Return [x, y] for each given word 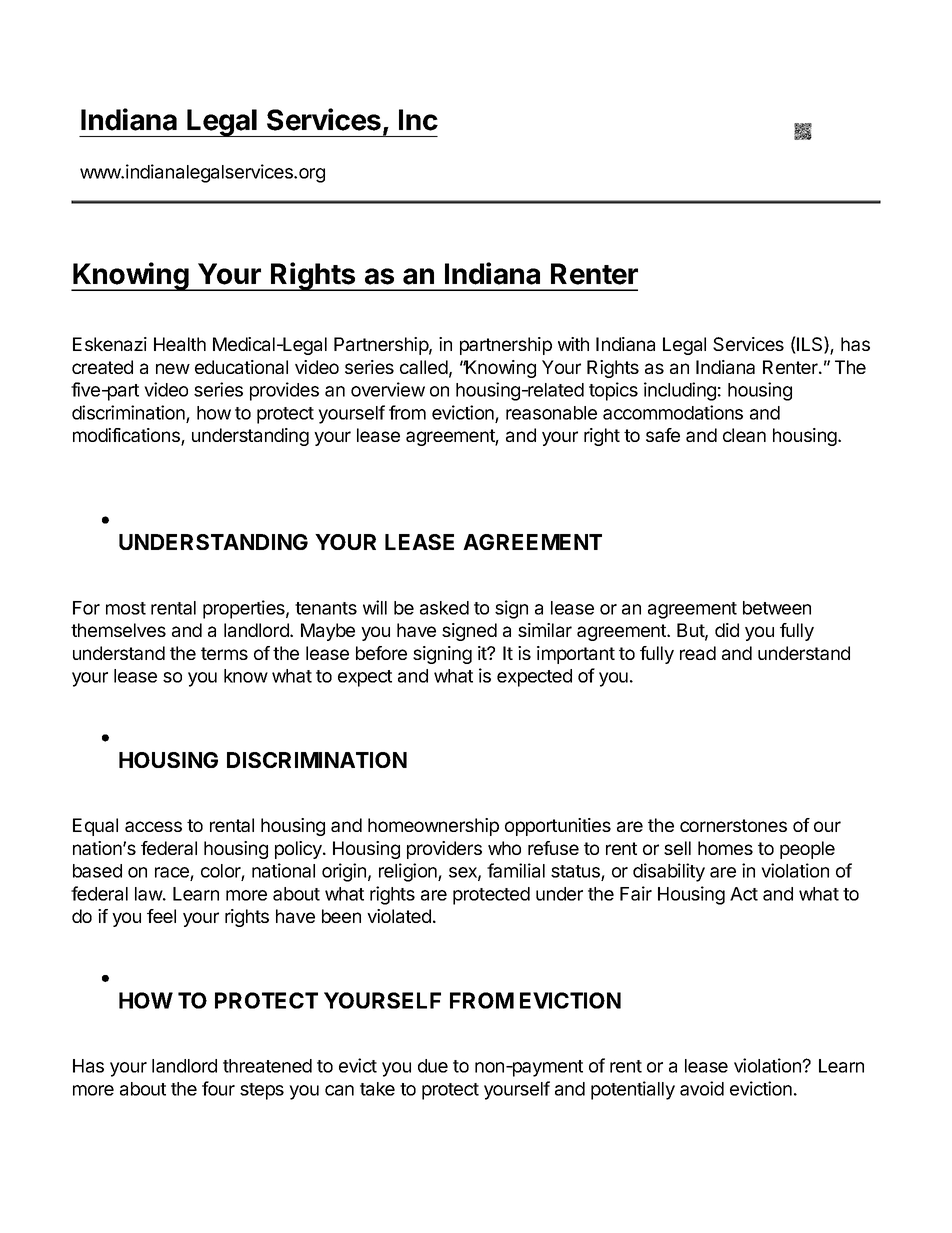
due [433, 1066]
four [218, 1088]
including [680, 391]
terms [224, 653]
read [698, 653]
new [173, 368]
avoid [702, 1088]
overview [388, 389]
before [381, 653]
